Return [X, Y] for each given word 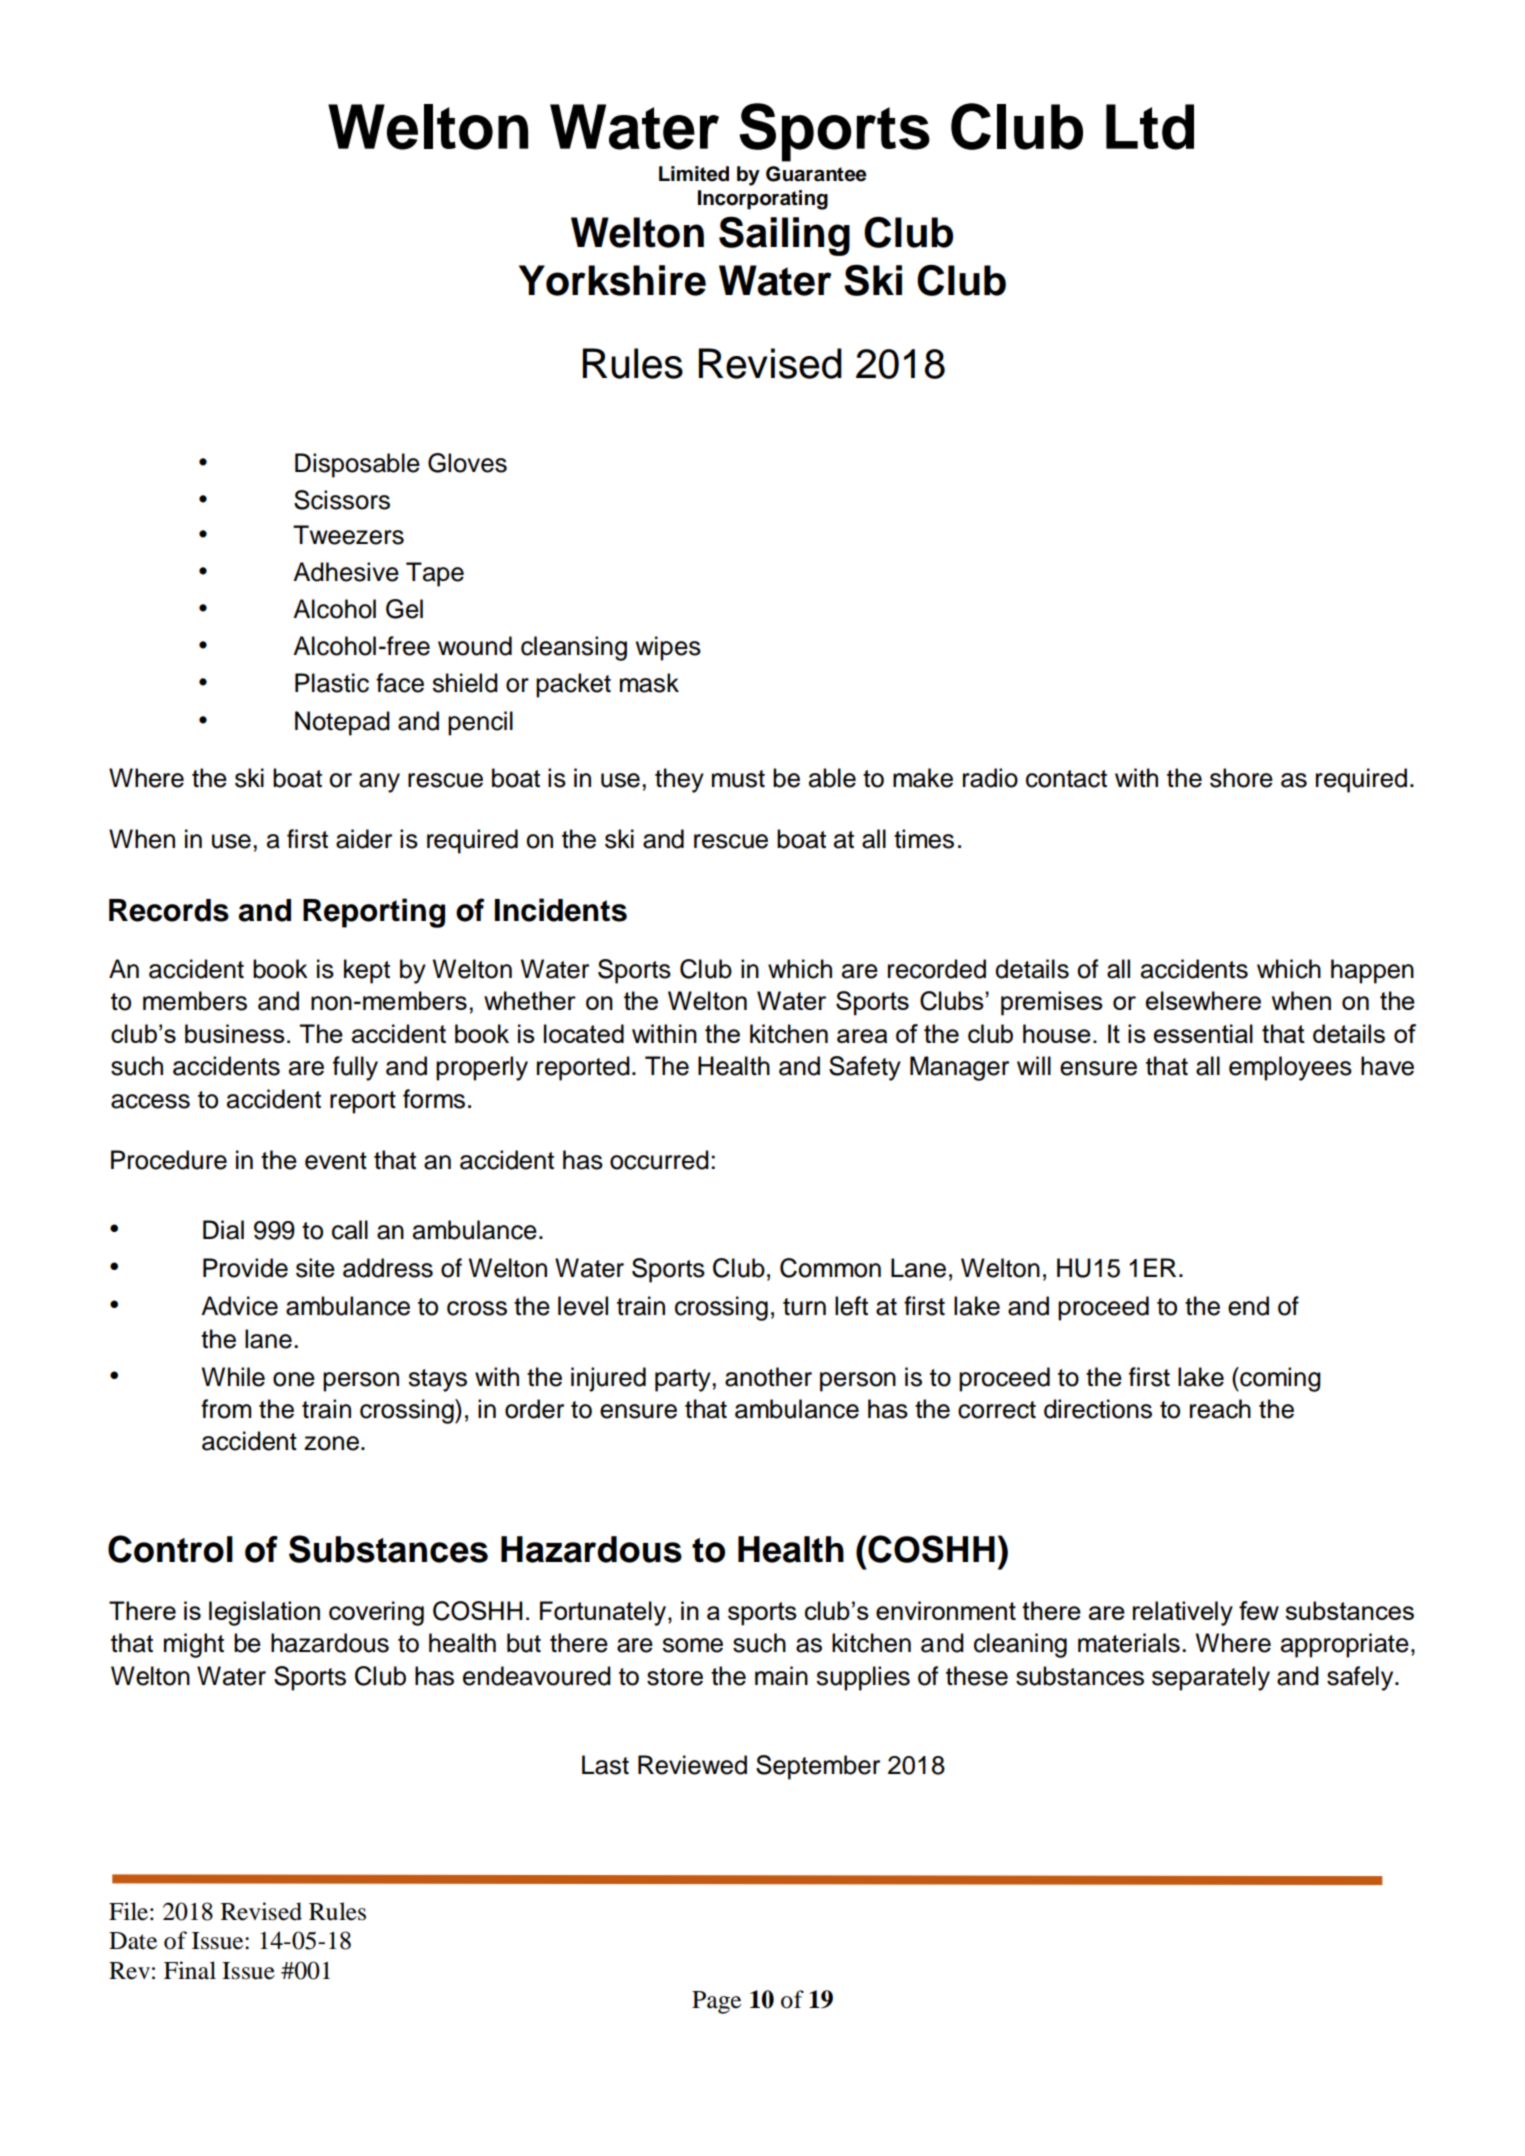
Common [830, 1268]
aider [364, 839]
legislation [264, 1613]
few [1259, 1610]
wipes [668, 648]
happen [1372, 971]
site [315, 1268]
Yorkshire [612, 280]
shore [1241, 778]
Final [190, 1970]
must [738, 779]
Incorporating [763, 200]
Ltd [1150, 127]
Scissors [342, 500]
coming [1279, 1379]
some [692, 1645]
